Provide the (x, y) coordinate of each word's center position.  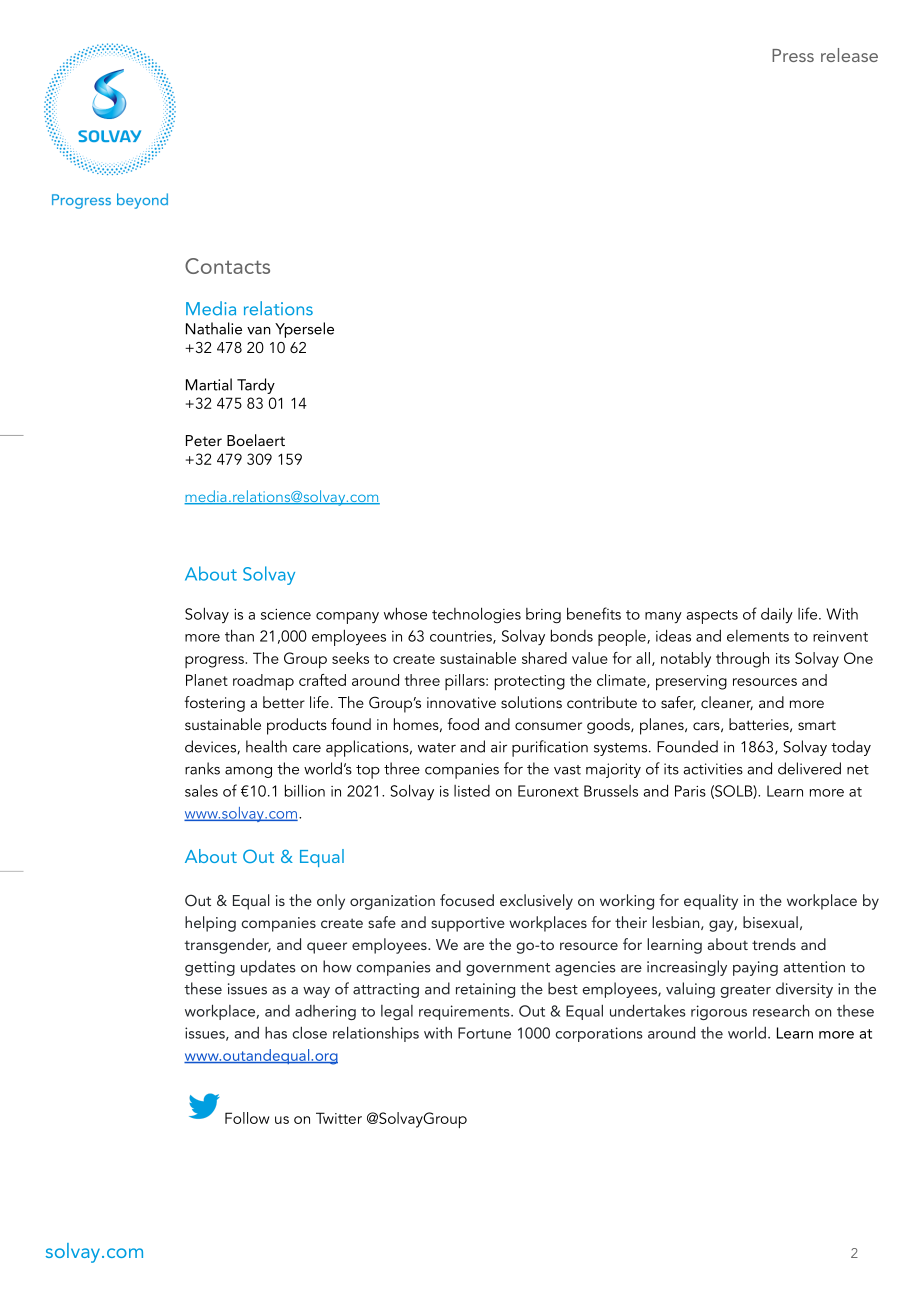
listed (472, 791)
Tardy (256, 386)
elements (758, 636)
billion (305, 790)
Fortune (484, 1033)
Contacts (227, 266)
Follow (247, 1118)
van (259, 331)
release (849, 55)
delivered (809, 768)
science (286, 614)
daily (777, 615)
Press (793, 55)
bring (543, 616)
